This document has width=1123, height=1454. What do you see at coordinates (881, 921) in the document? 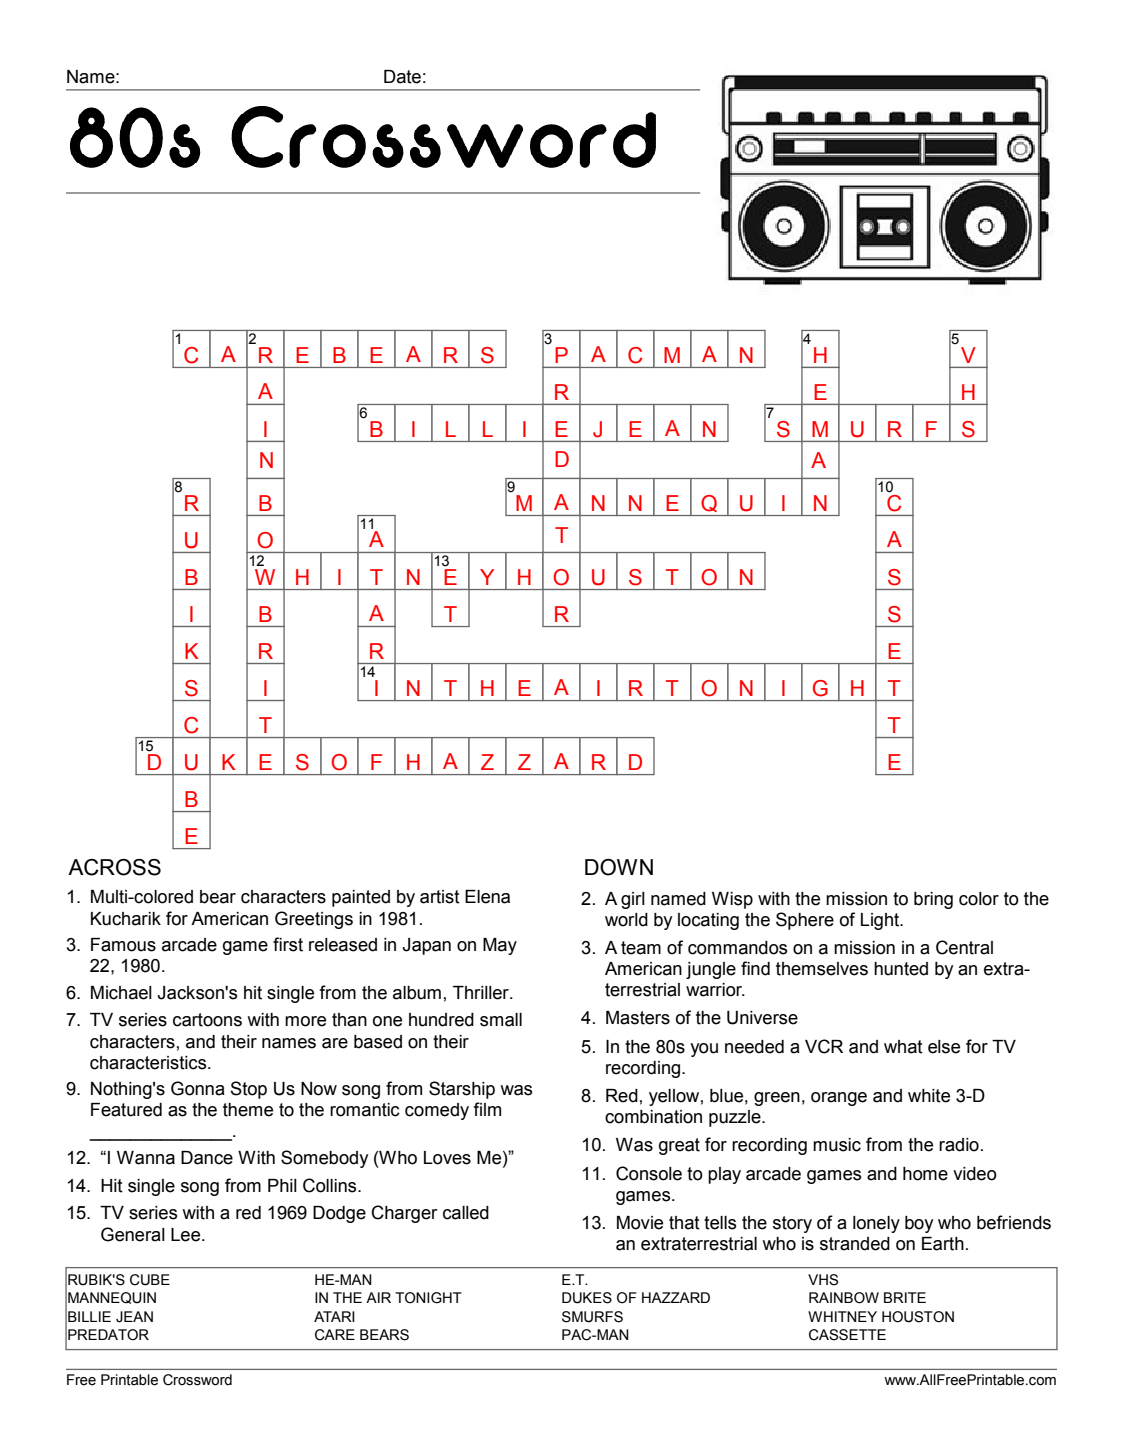
I see `Light` at bounding box center [881, 921].
